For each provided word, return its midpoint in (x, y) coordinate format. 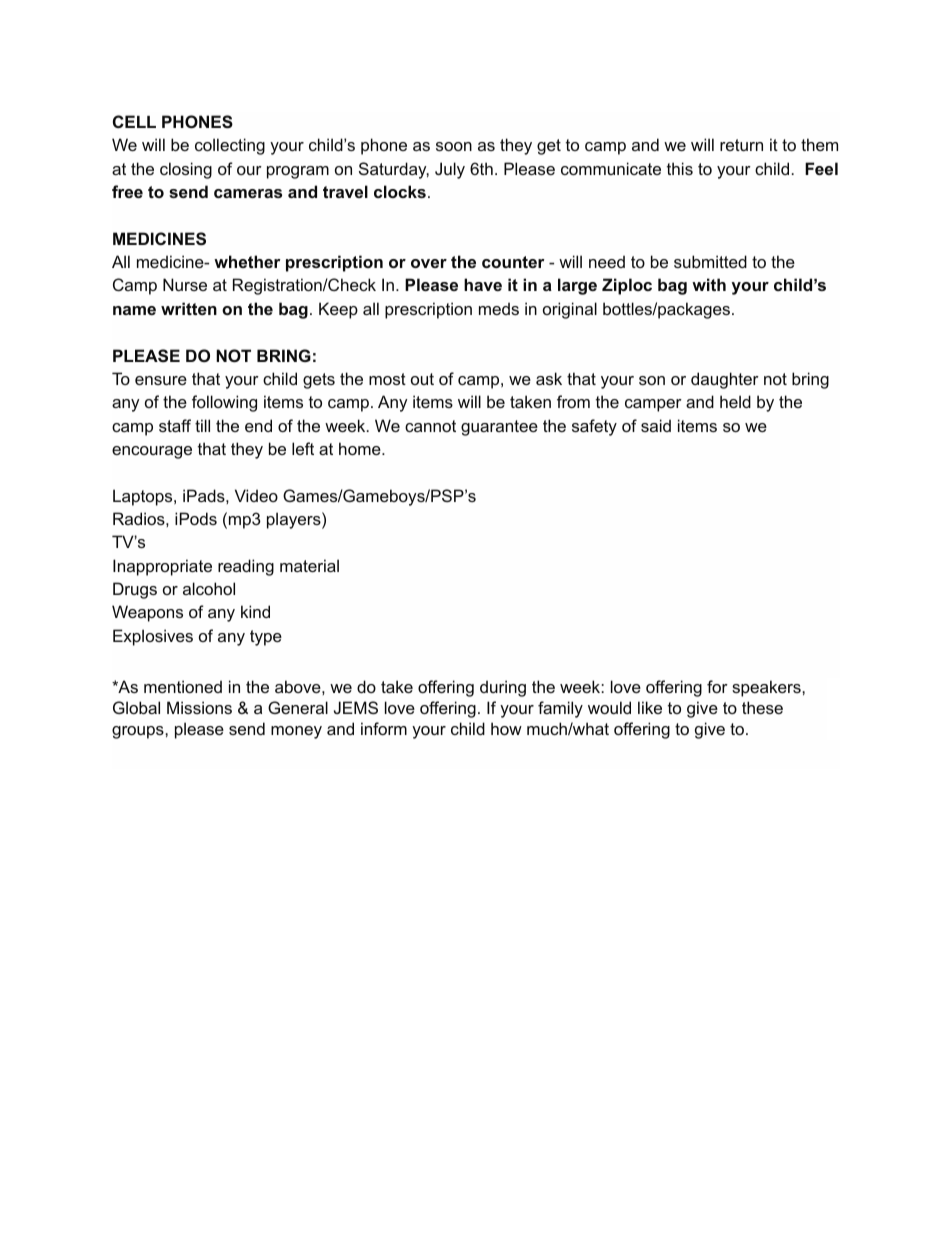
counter (513, 262)
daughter (725, 380)
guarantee (499, 428)
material (309, 565)
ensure (161, 380)
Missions (199, 707)
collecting (230, 146)
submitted (710, 261)
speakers (767, 688)
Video (256, 495)
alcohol (209, 588)
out (422, 379)
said (656, 425)
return (741, 145)
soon (454, 146)
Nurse (185, 284)
